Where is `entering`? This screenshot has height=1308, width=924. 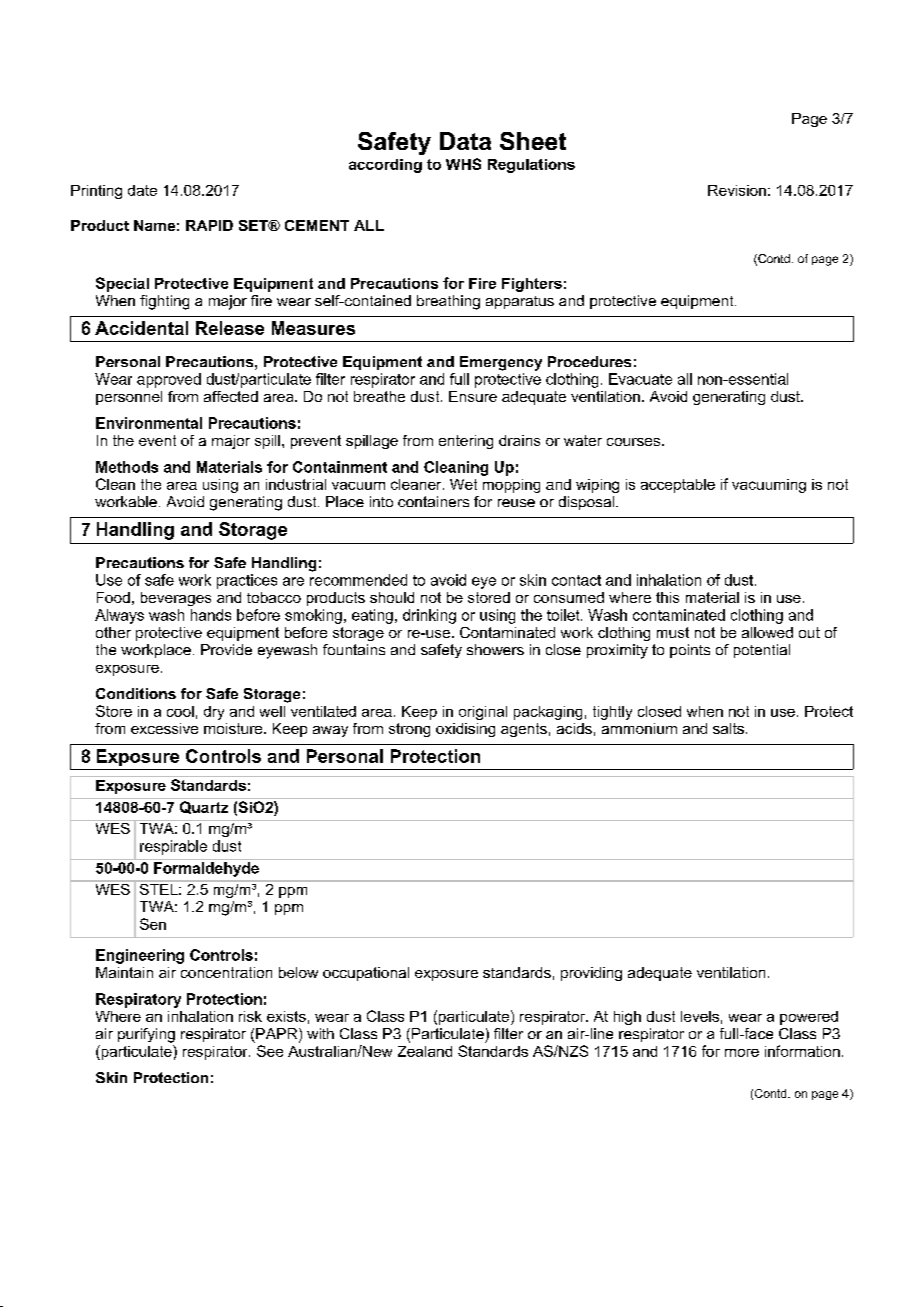 entering is located at coordinates (466, 442).
